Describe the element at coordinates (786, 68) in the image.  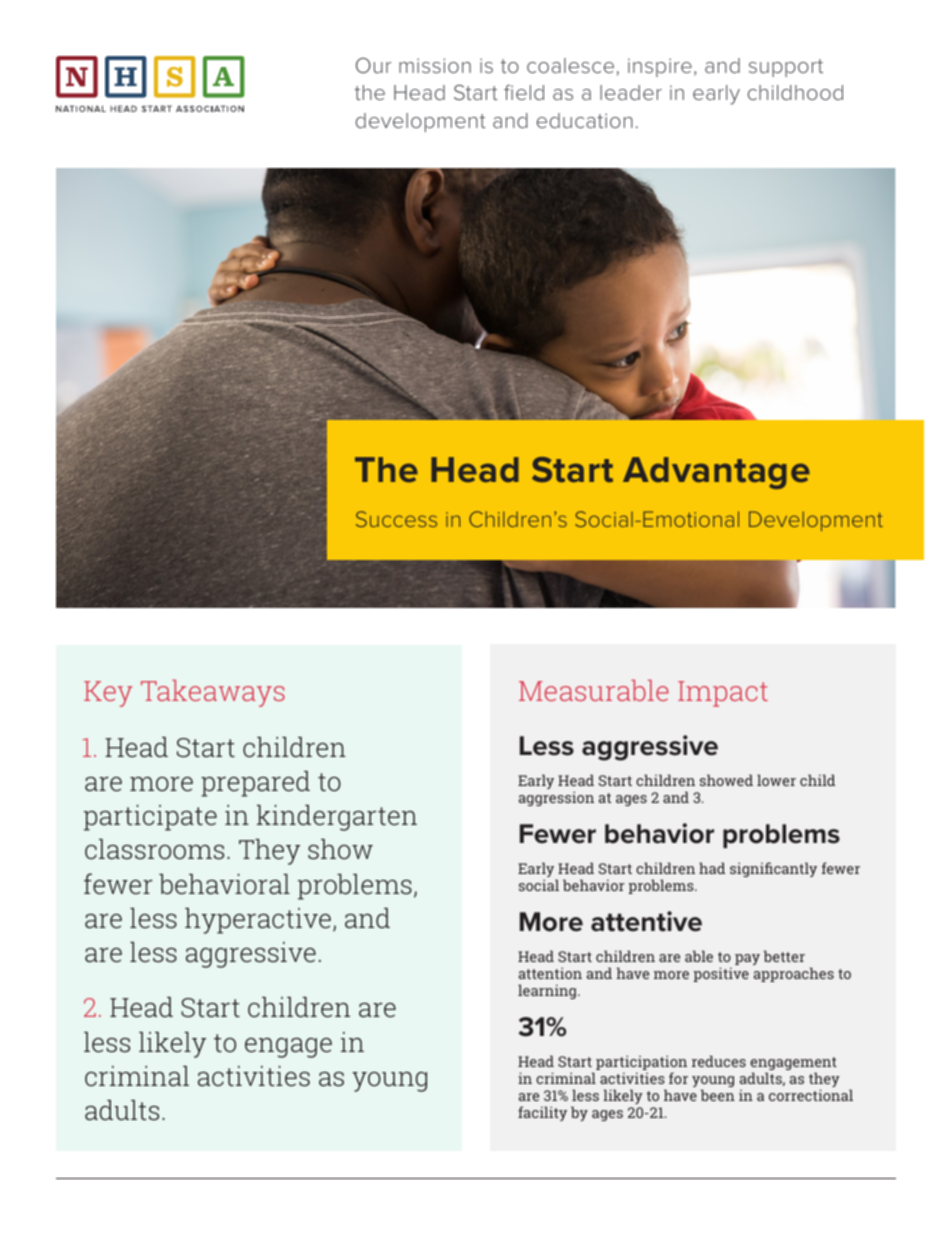
I see `support` at that location.
